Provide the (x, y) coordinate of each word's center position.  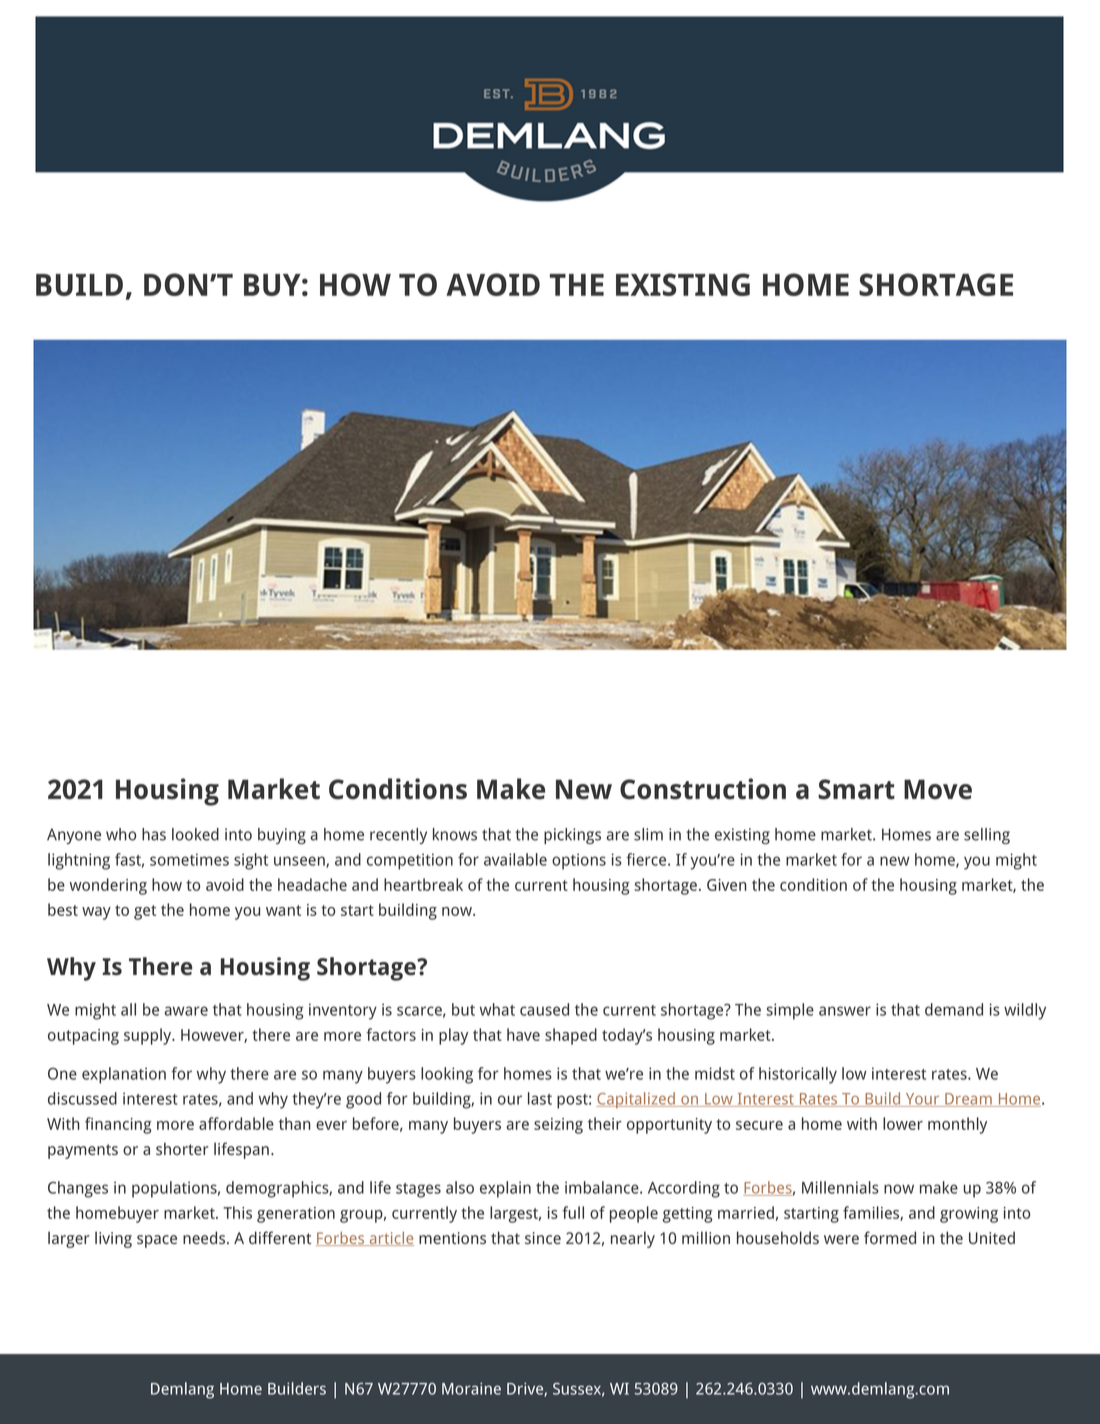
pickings (572, 836)
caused (544, 1009)
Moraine (471, 1388)
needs (205, 1237)
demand (954, 1009)
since (543, 1238)
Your (922, 1100)
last (540, 1098)
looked (195, 834)
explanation (124, 1075)
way (96, 913)
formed (890, 1237)
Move (938, 789)
